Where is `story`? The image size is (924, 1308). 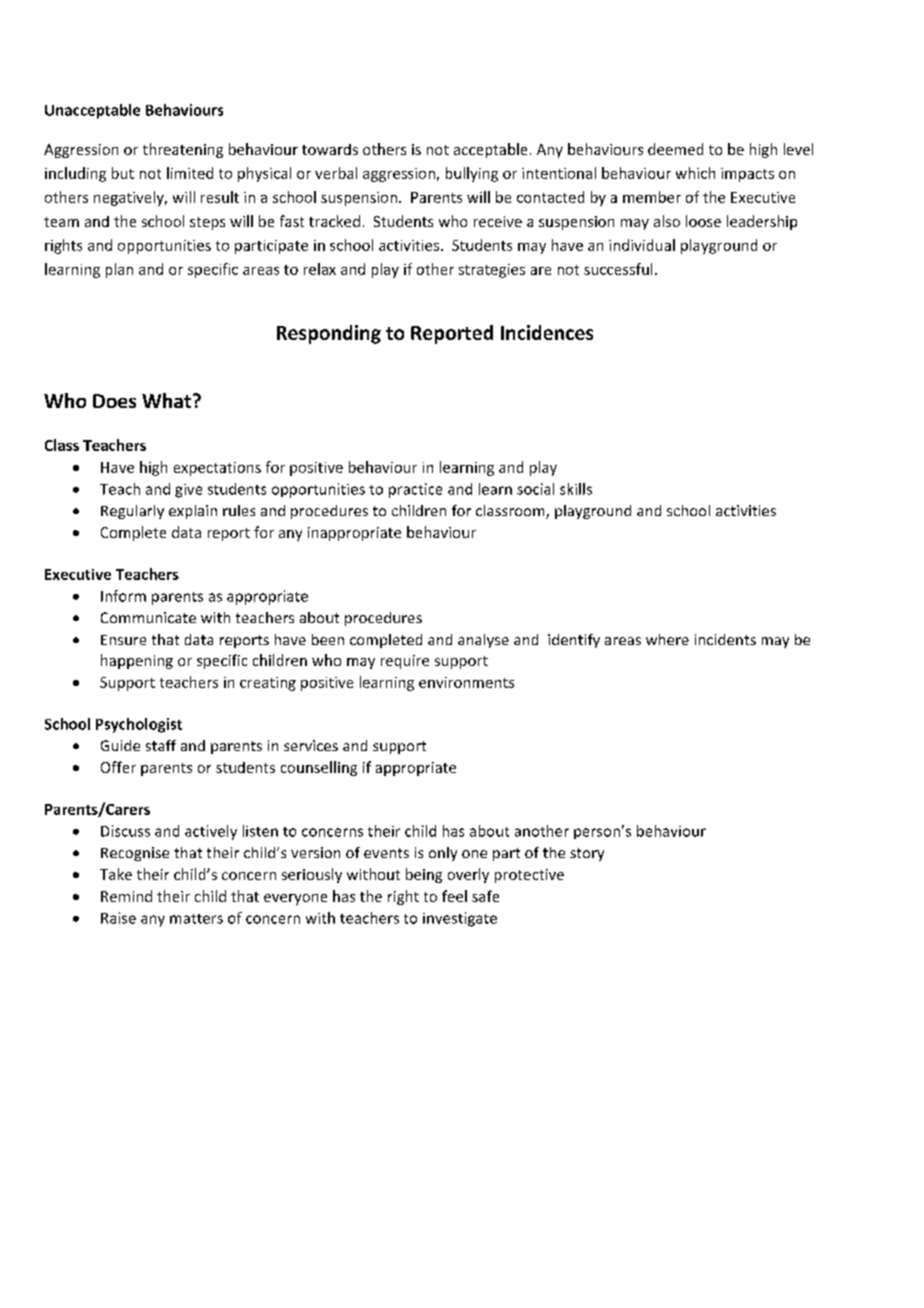
story is located at coordinates (587, 854).
